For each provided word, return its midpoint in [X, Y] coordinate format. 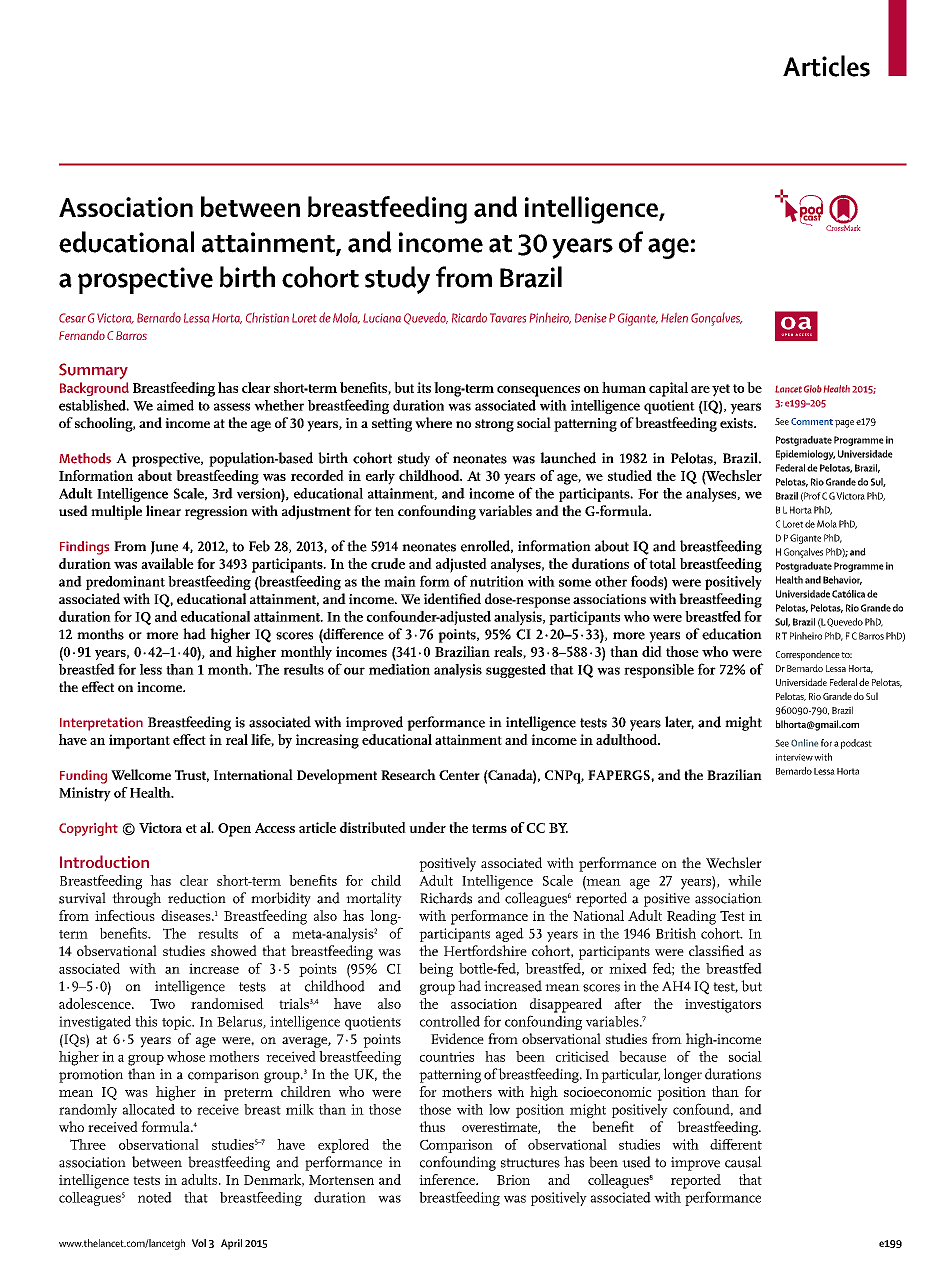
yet [721, 390]
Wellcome [141, 774]
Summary [93, 371]
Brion [513, 1180]
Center [459, 775]
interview [794, 757]
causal [743, 1162]
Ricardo [469, 318]
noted [155, 1197]
